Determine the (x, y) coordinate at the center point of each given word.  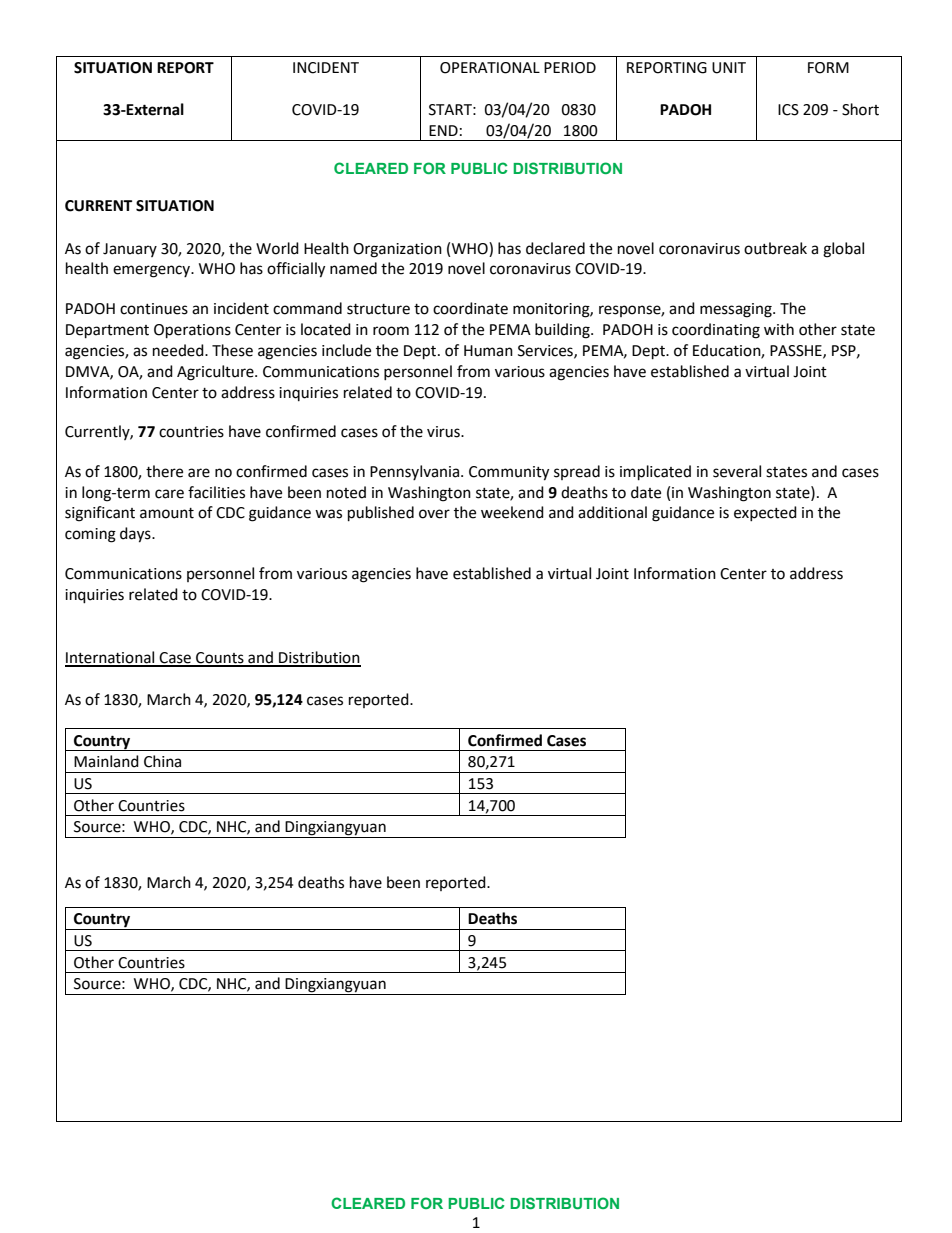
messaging (737, 310)
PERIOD (570, 68)
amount (167, 513)
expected (765, 513)
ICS (788, 110)
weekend (512, 512)
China (162, 761)
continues (154, 309)
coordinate (470, 308)
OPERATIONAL (490, 68)
